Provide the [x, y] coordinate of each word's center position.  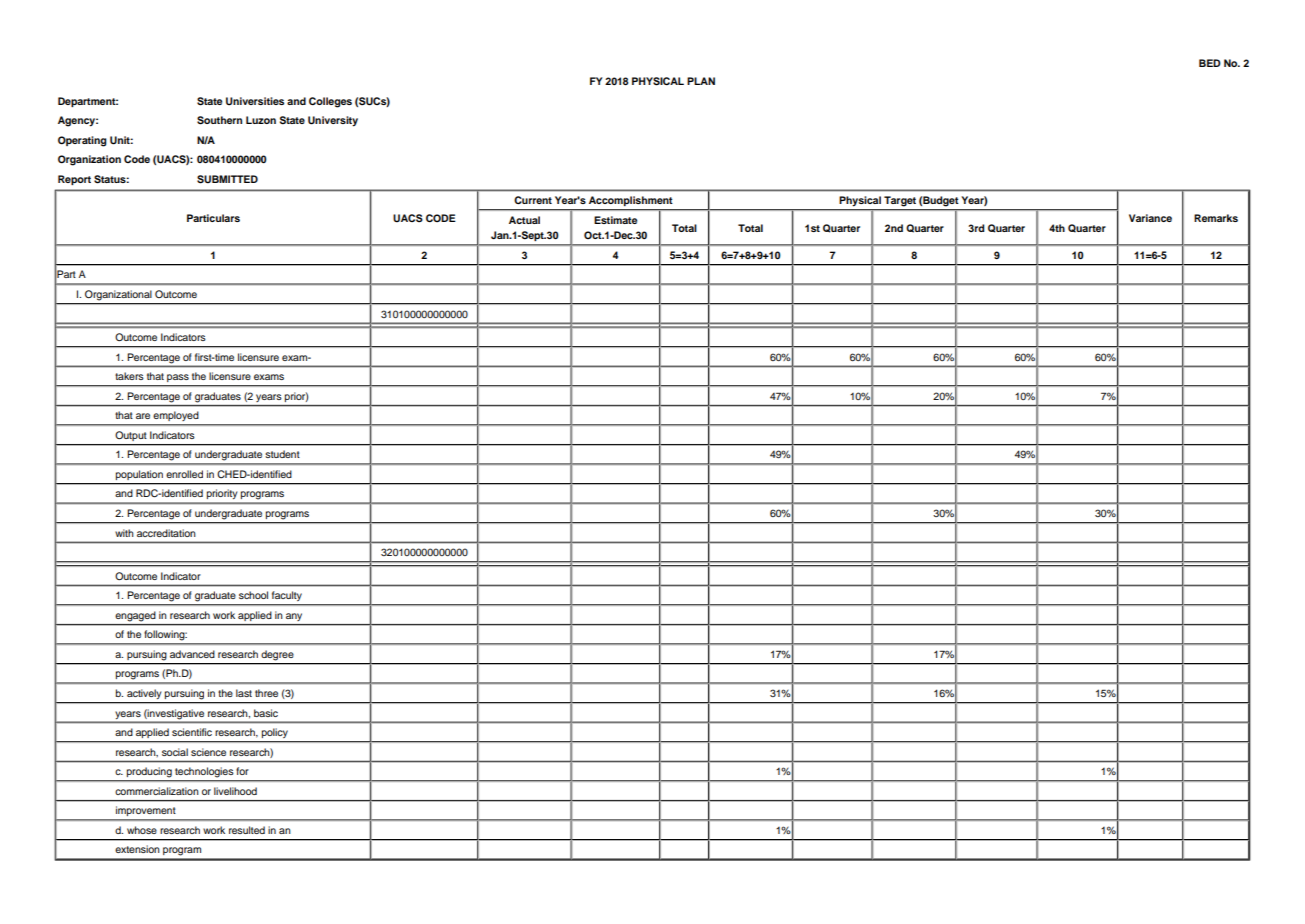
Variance [1150, 218]
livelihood [235, 791]
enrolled [184, 474]
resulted [247, 830]
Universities [255, 101]
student [282, 454]
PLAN [701, 81]
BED [1210, 63]
